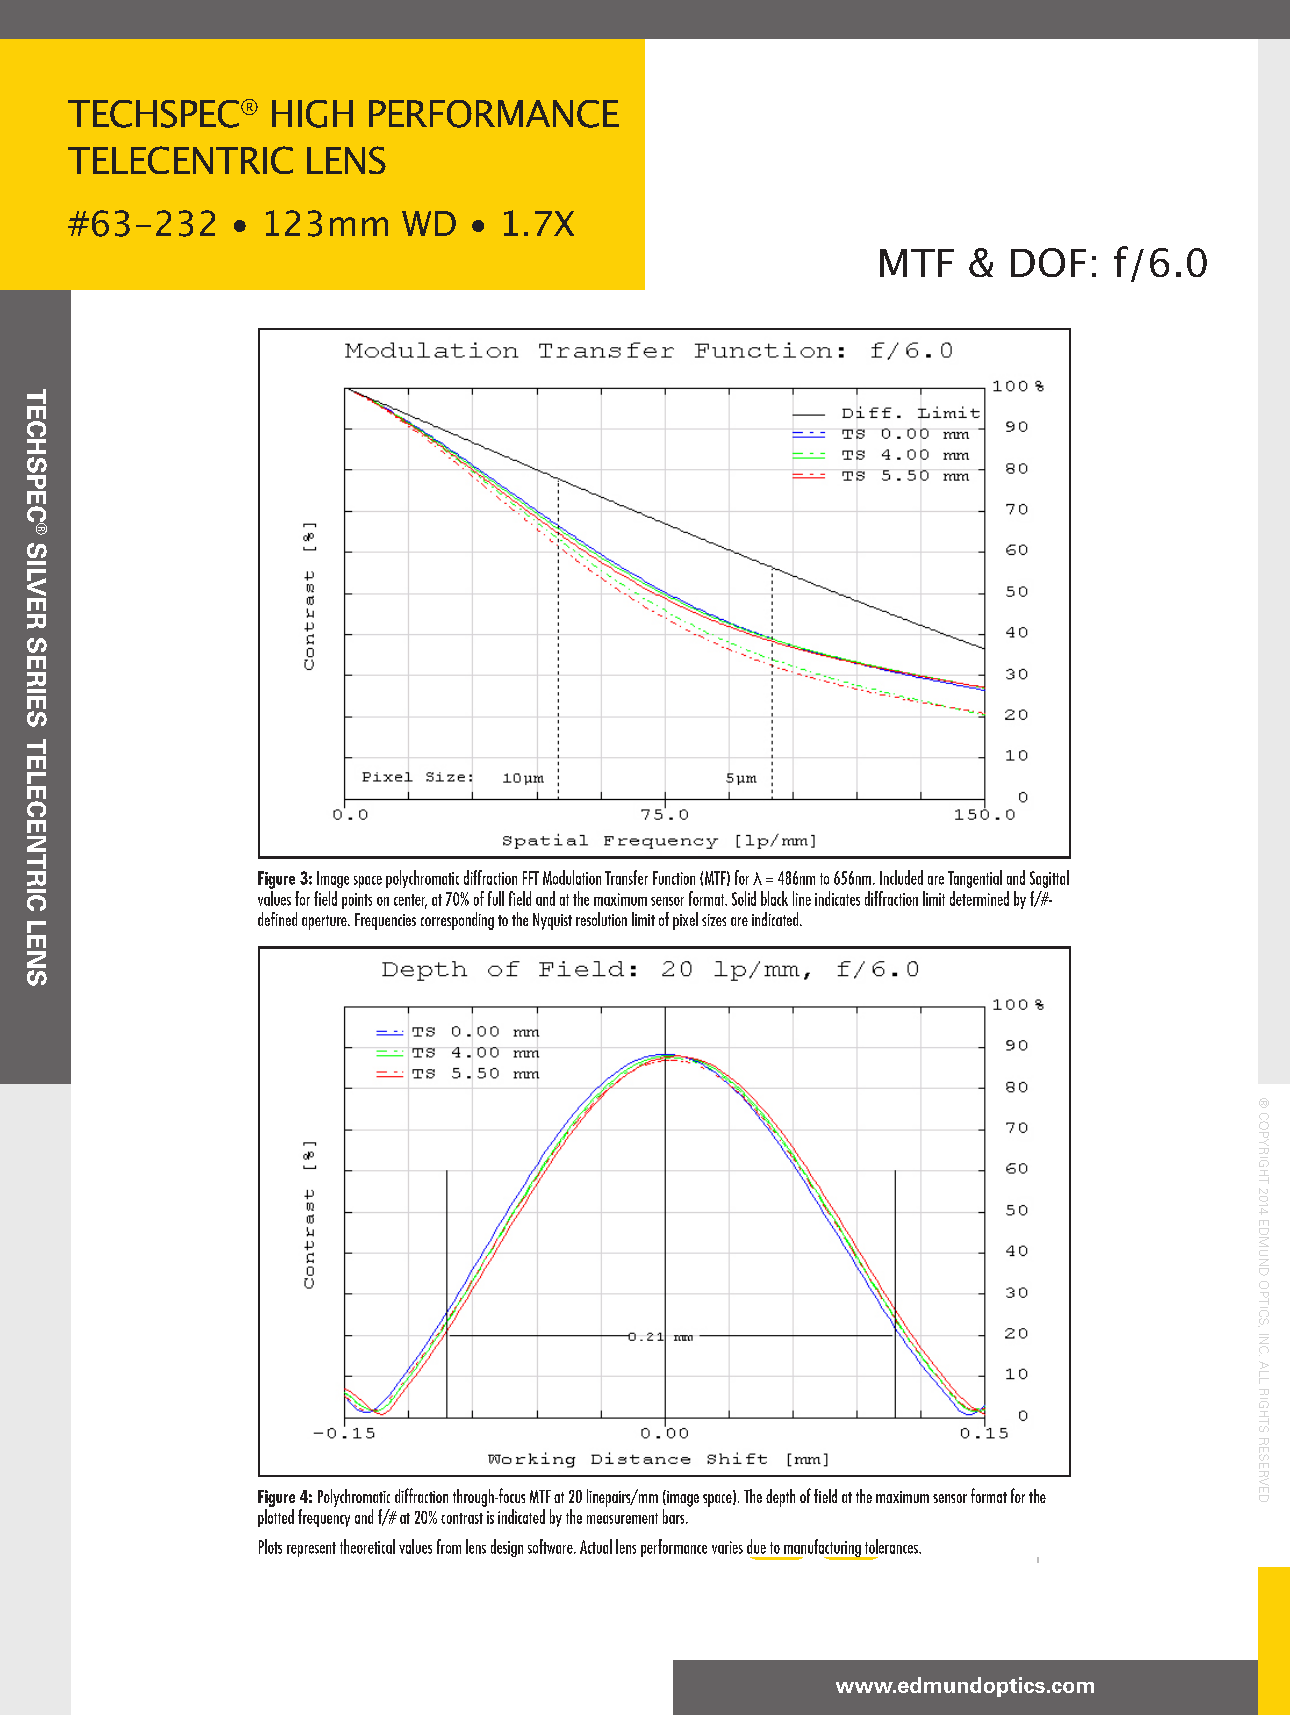  I want to click on HIGH, so click(312, 114).
